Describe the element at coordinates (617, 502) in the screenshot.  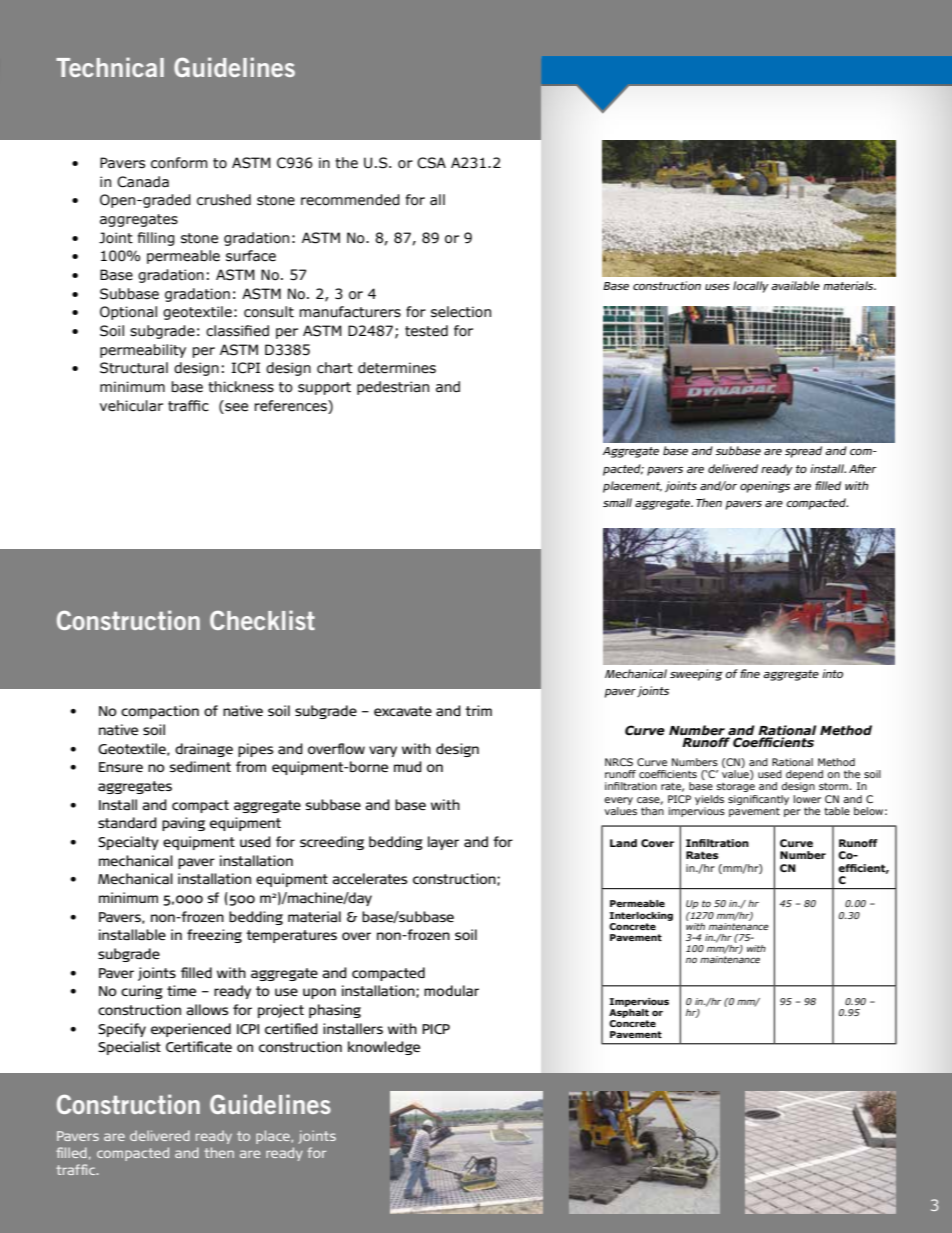
I see `small` at that location.
